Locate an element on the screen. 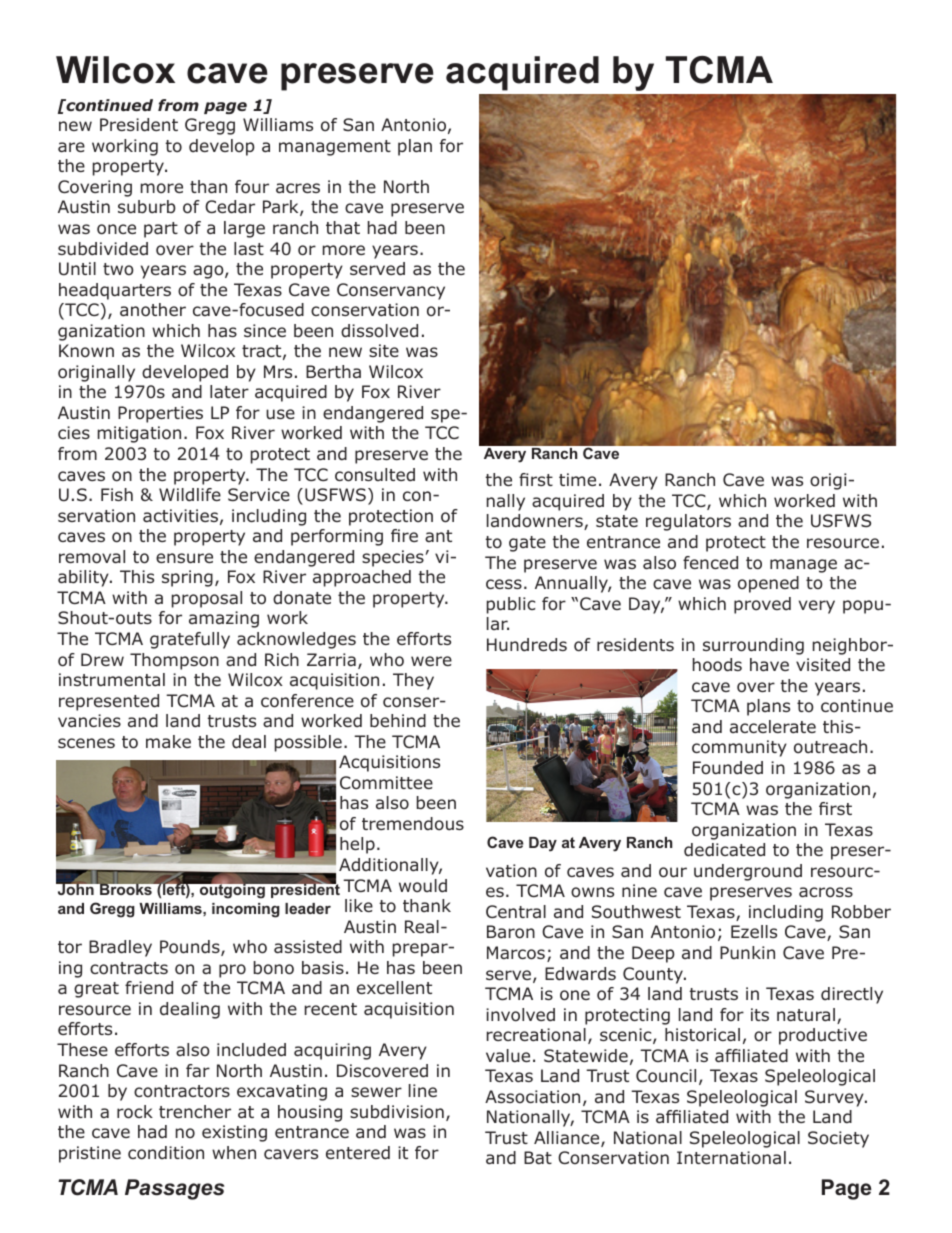 The image size is (952, 1233). dissolved is located at coordinates (379, 331).
